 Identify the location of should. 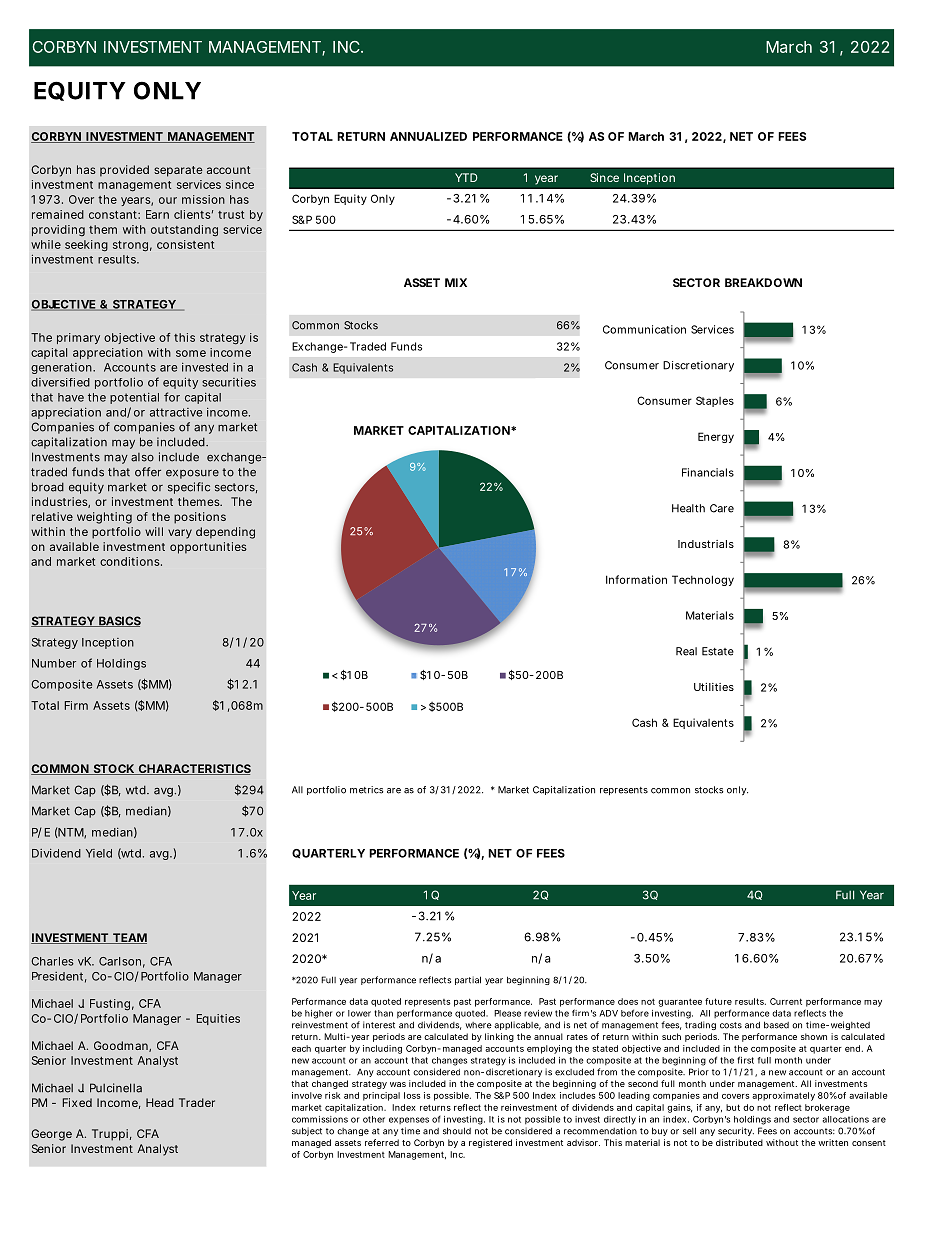
(457, 1131).
